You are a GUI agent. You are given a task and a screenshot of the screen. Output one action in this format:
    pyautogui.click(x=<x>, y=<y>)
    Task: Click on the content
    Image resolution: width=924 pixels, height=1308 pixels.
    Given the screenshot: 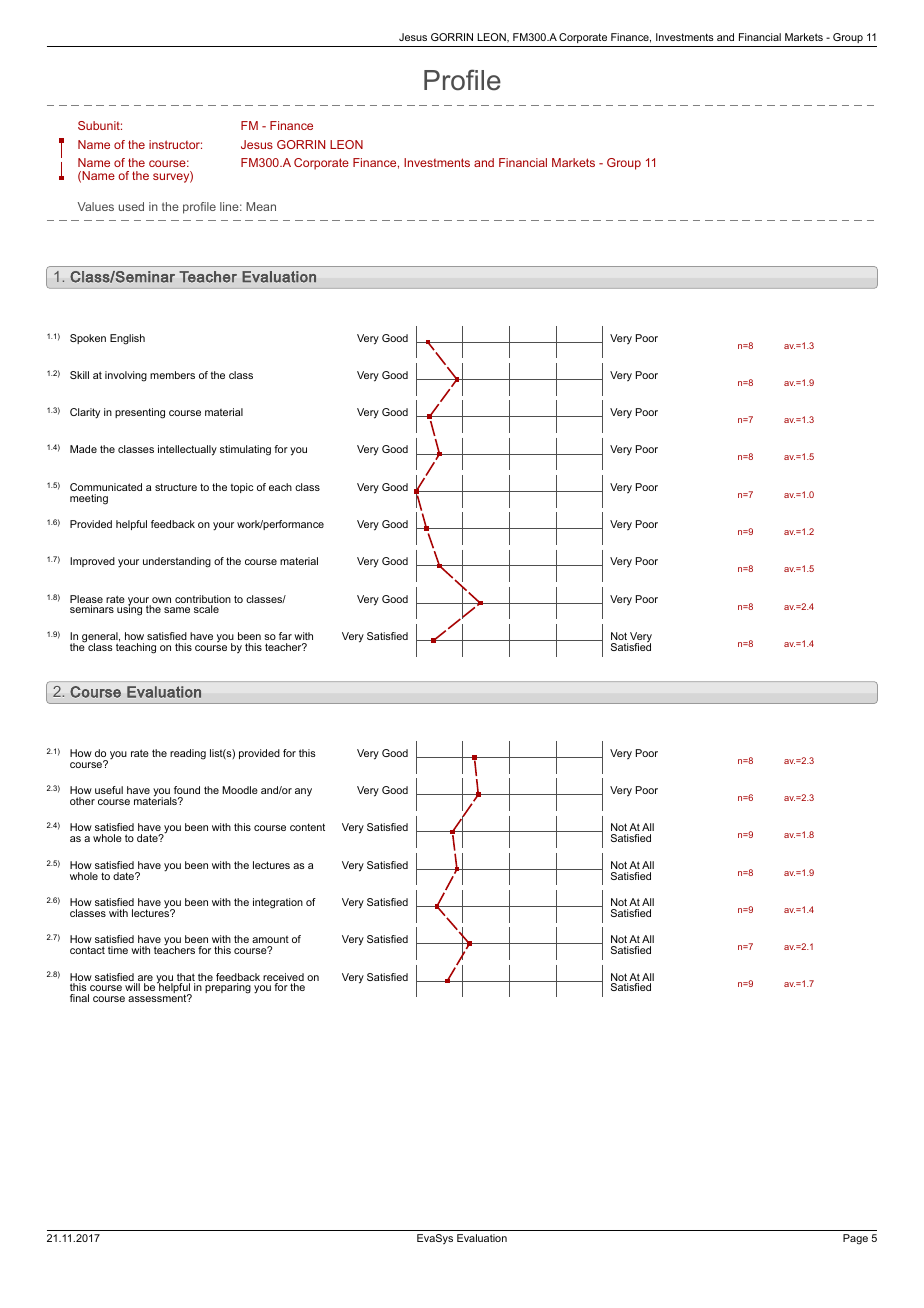 What is the action you would take?
    pyautogui.click(x=307, y=827)
